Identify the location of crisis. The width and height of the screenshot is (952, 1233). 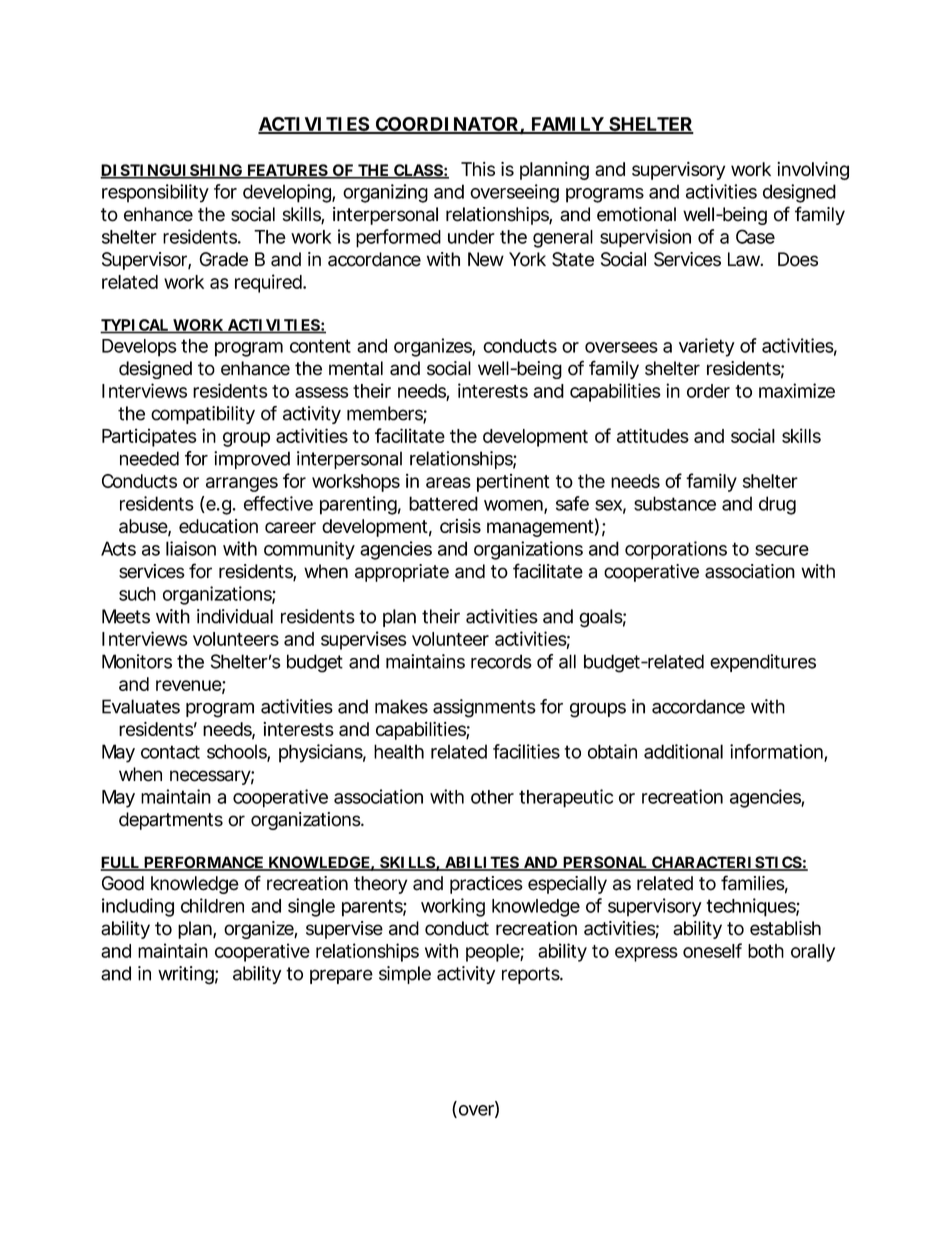
(460, 526).
